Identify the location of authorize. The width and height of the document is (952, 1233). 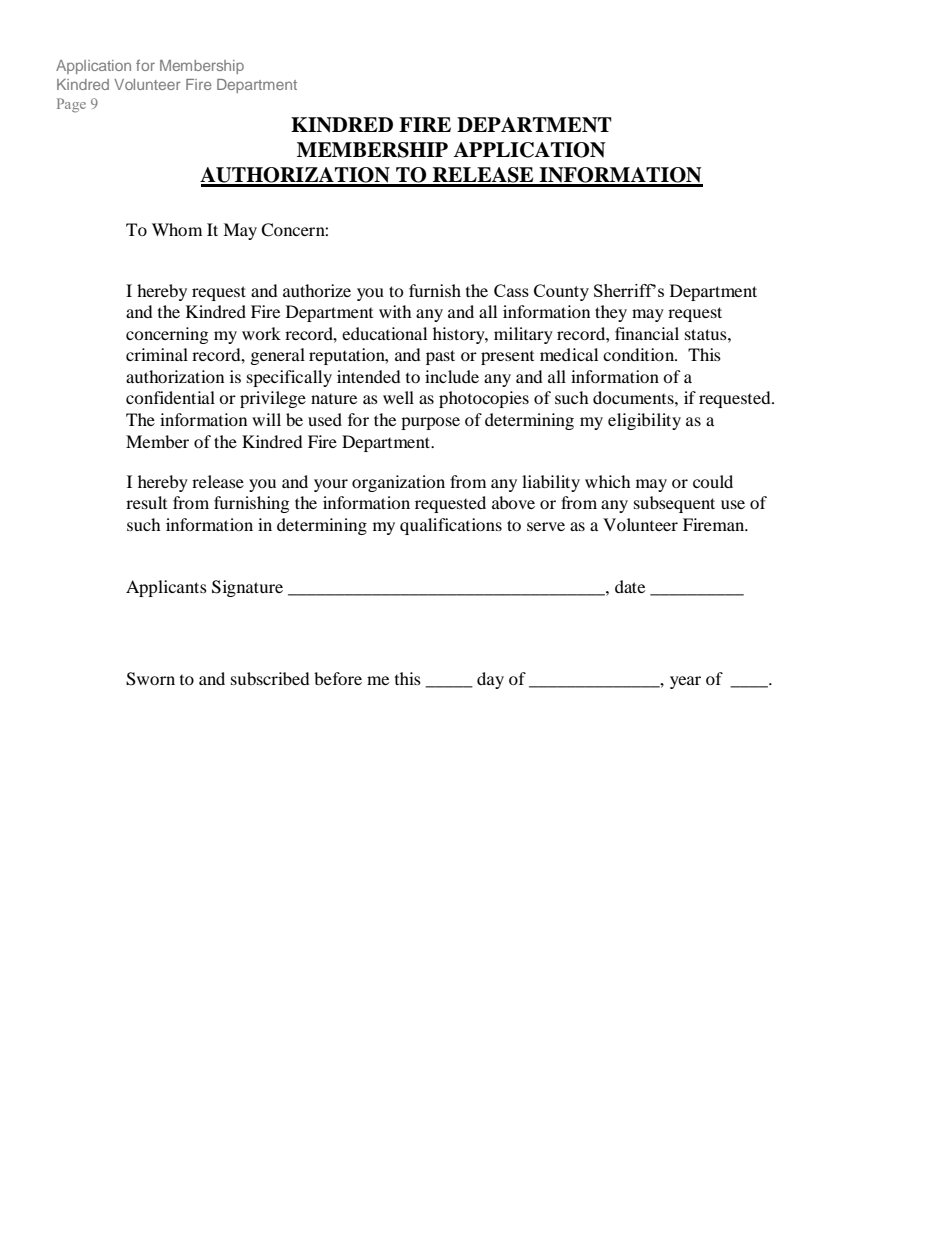
(317, 290).
